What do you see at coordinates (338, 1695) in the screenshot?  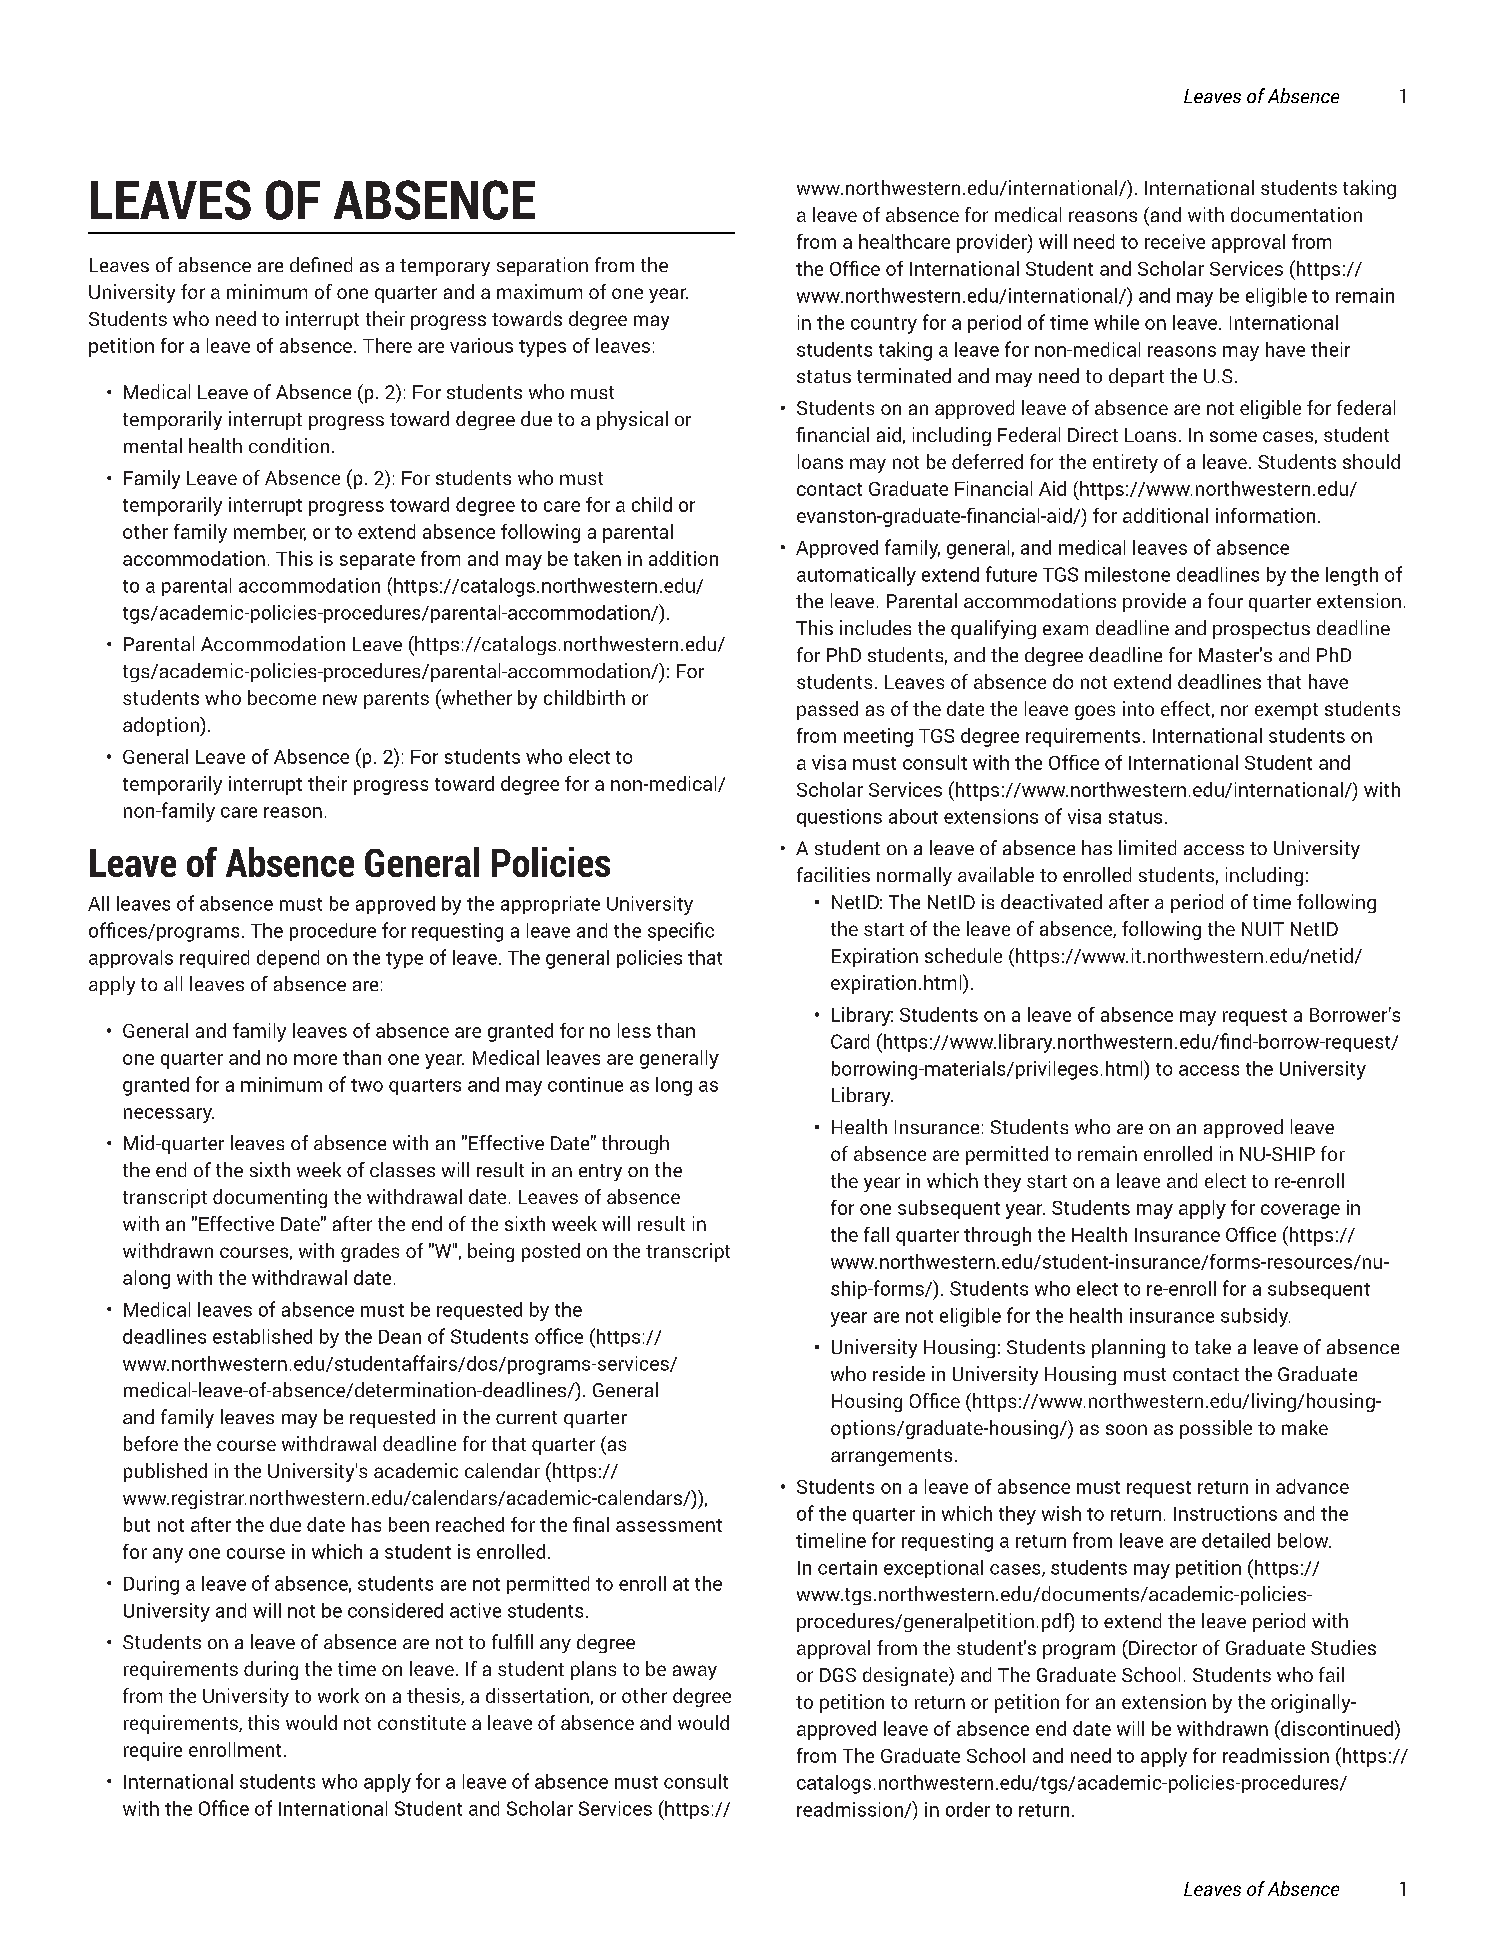 I see `work` at bounding box center [338, 1695].
